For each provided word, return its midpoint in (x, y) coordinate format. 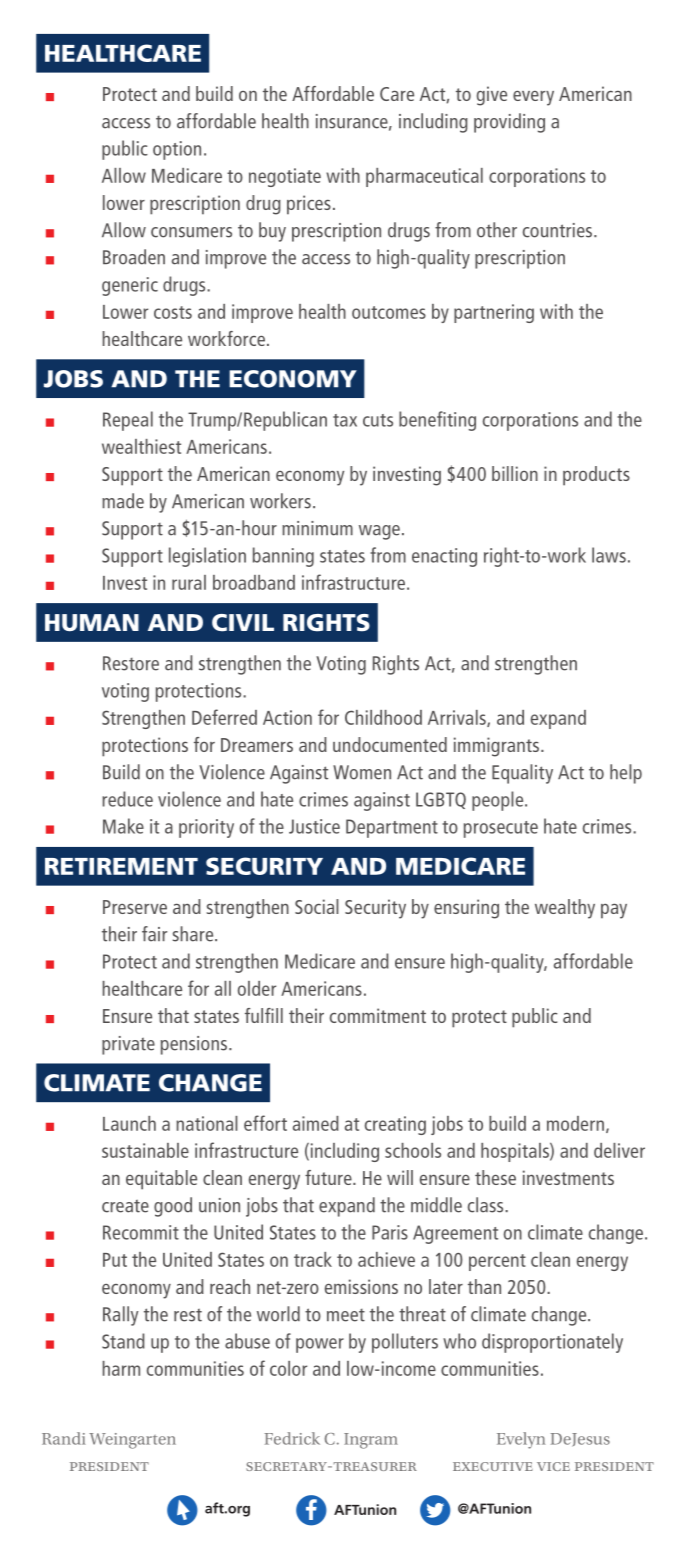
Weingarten (132, 1441)
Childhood (383, 717)
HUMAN (92, 623)
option (177, 150)
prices (309, 205)
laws (609, 555)
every (533, 98)
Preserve (135, 907)
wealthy (565, 909)
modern (575, 1123)
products (596, 476)
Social (317, 906)
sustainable (145, 1150)
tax (345, 420)
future (329, 1177)
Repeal (128, 421)
